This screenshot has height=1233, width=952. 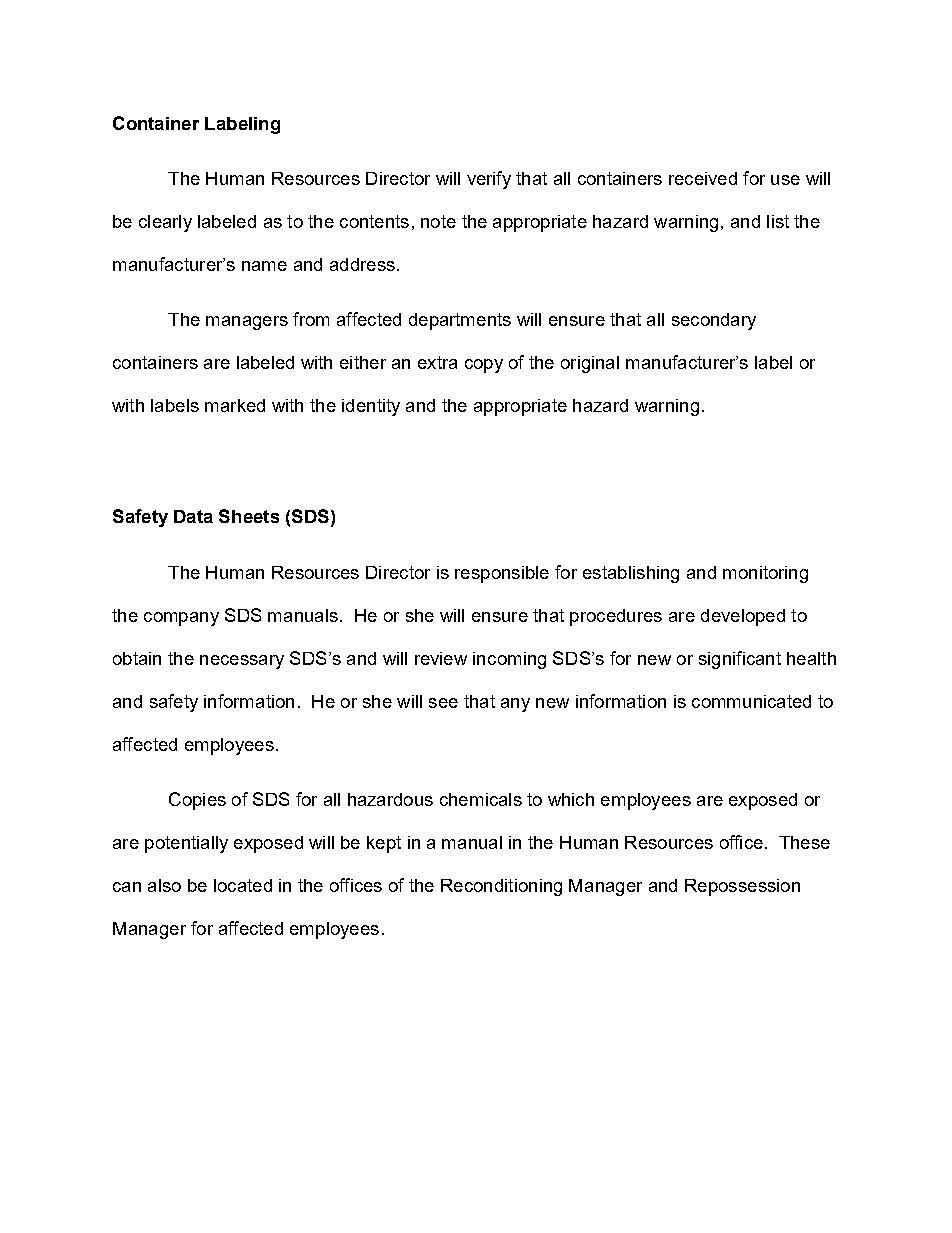 I want to click on Reconditioning, so click(x=501, y=887).
